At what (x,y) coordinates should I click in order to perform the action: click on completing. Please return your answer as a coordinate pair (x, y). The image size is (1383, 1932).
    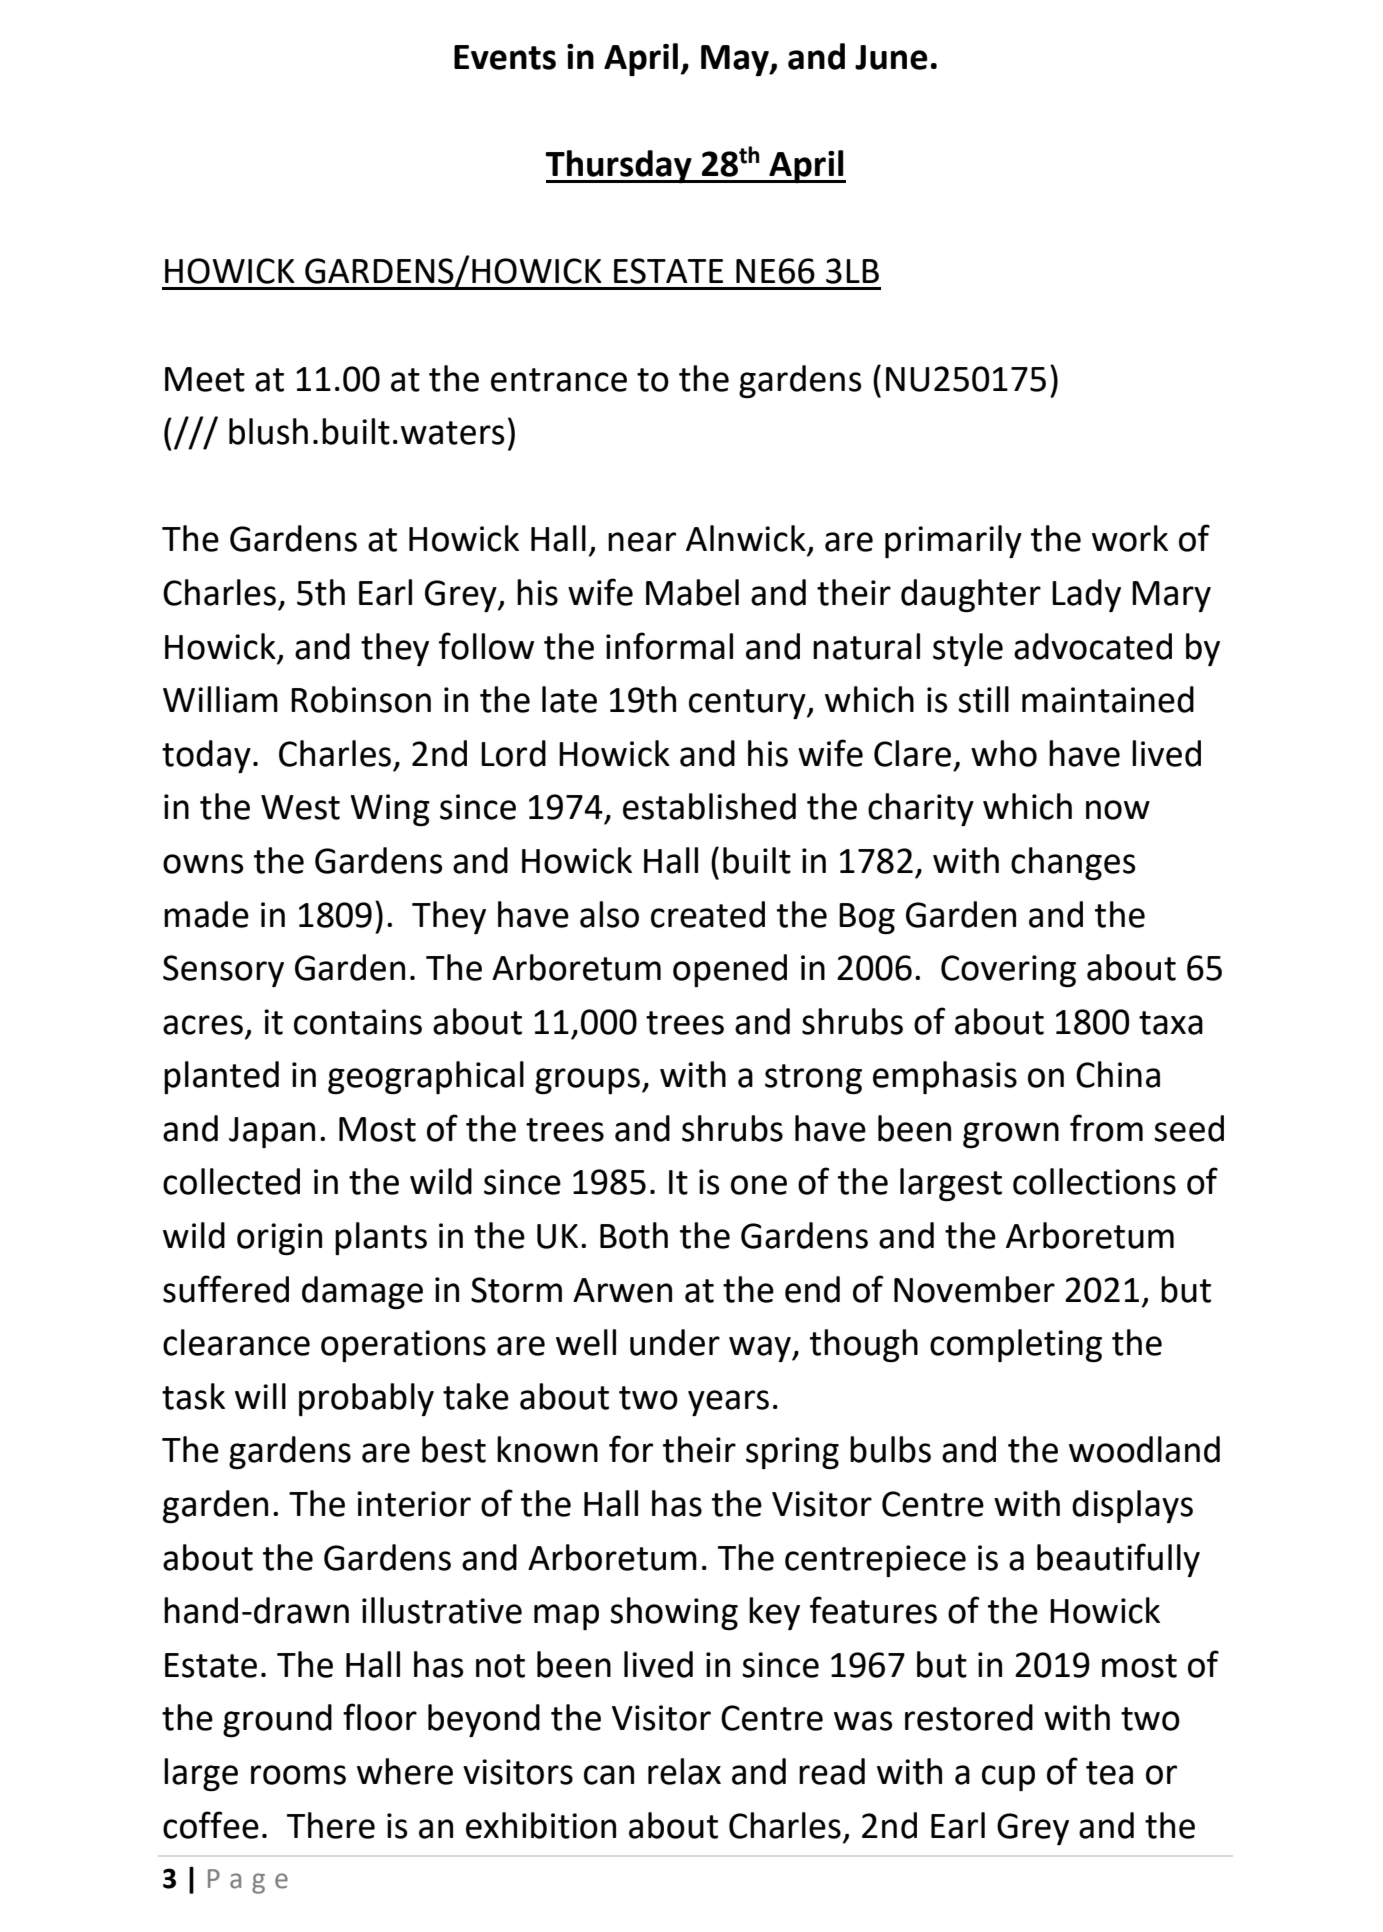
    Looking at the image, I should click on (1016, 1345).
